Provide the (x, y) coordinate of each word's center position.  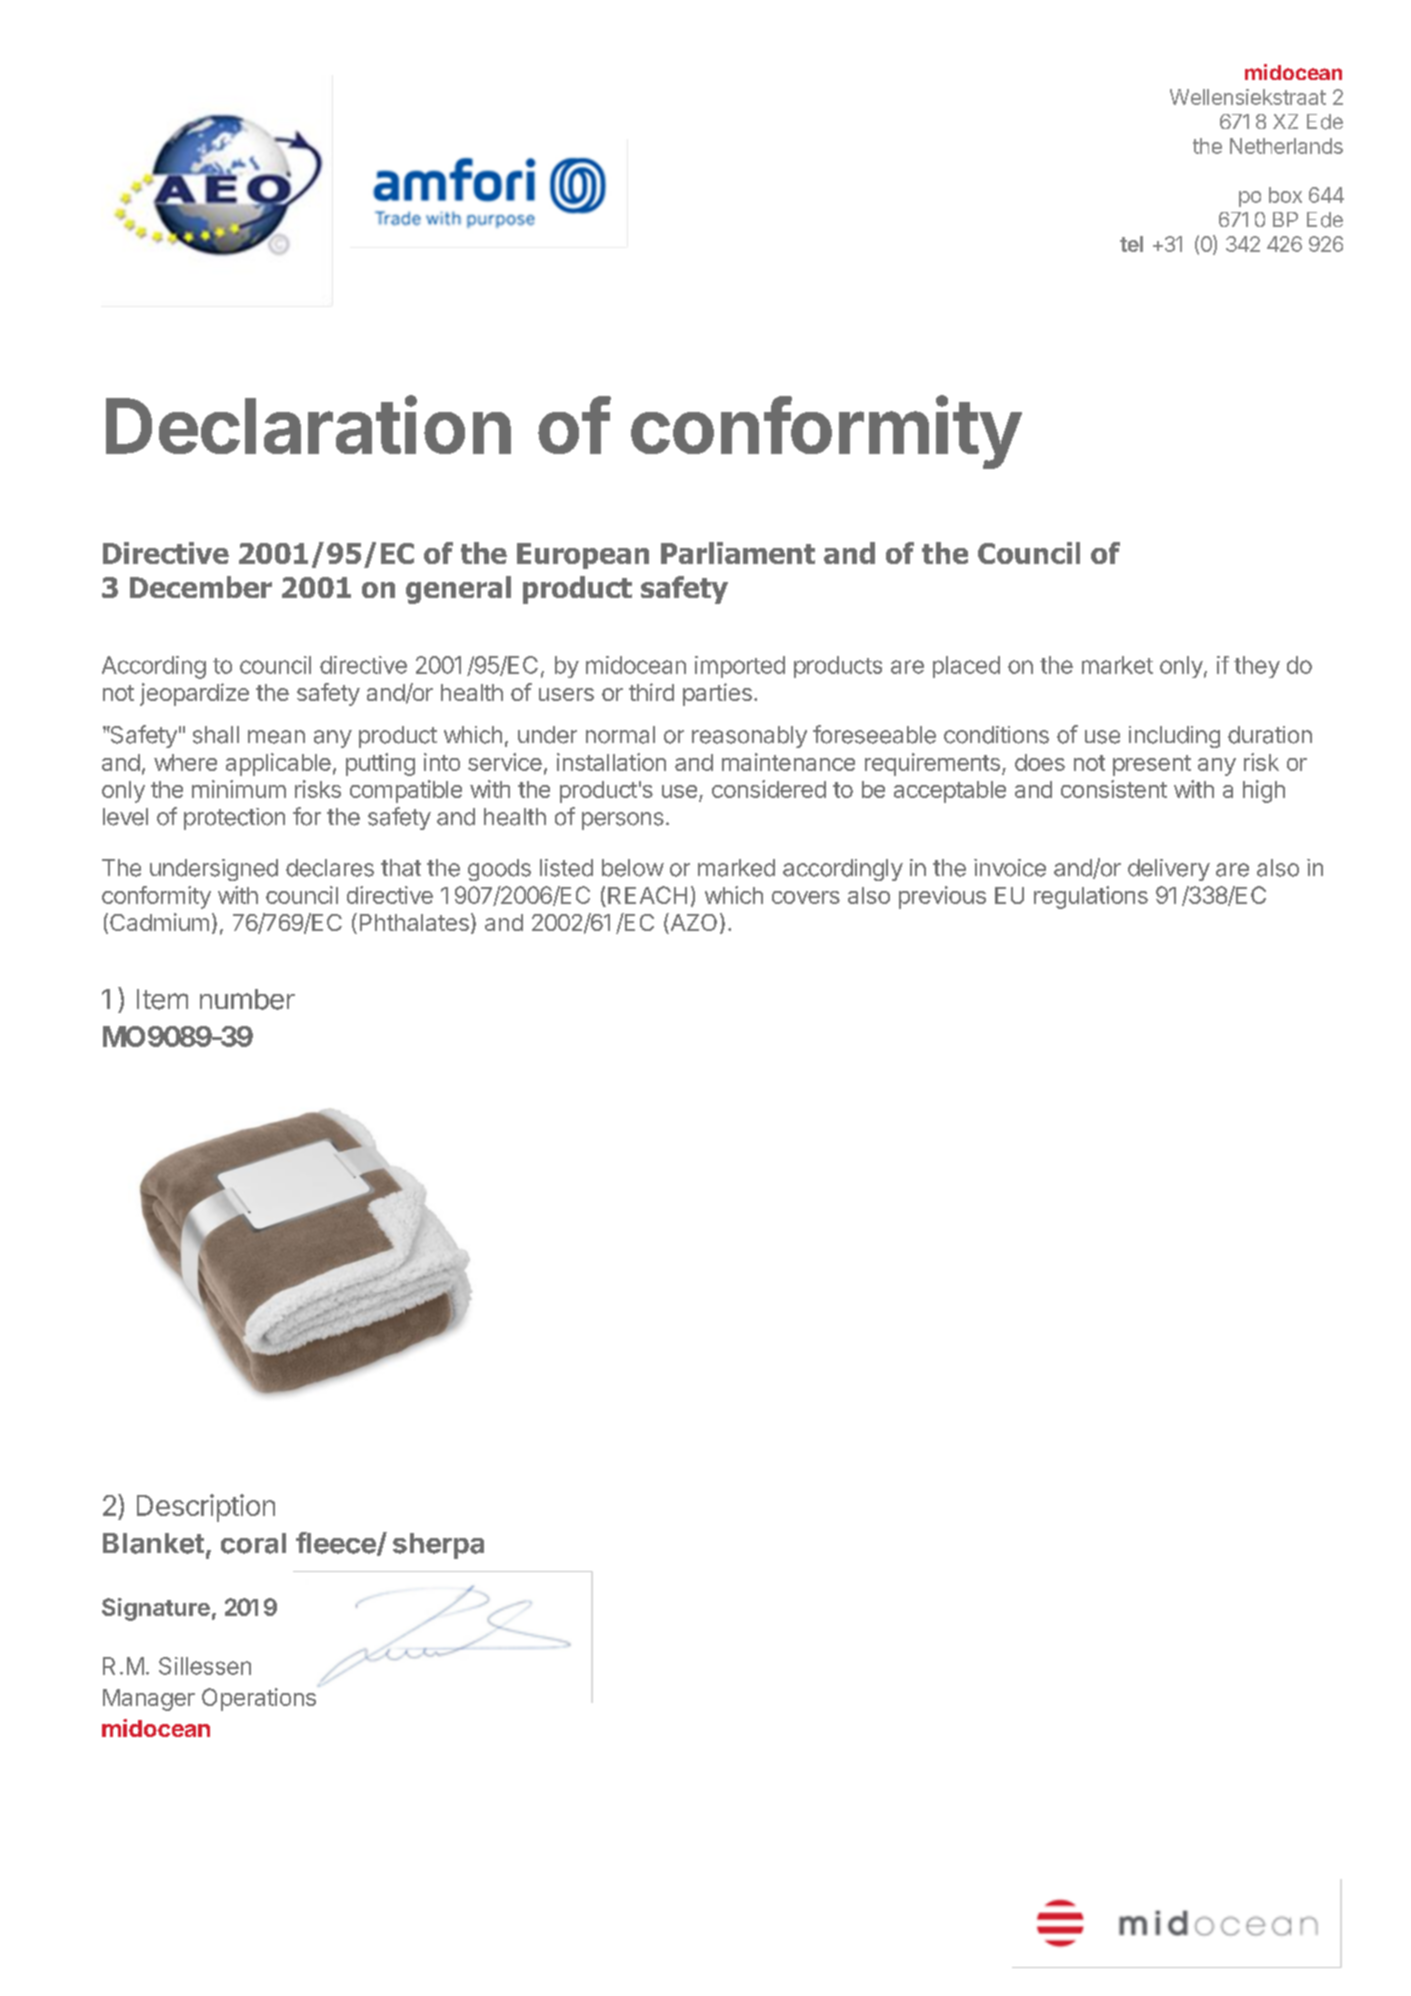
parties (717, 694)
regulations (1091, 897)
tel (1131, 244)
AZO (692, 923)
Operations (259, 1699)
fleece (337, 1544)
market (1117, 665)
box (1285, 195)
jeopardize (194, 694)
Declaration (308, 425)
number (247, 999)
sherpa (438, 1546)
